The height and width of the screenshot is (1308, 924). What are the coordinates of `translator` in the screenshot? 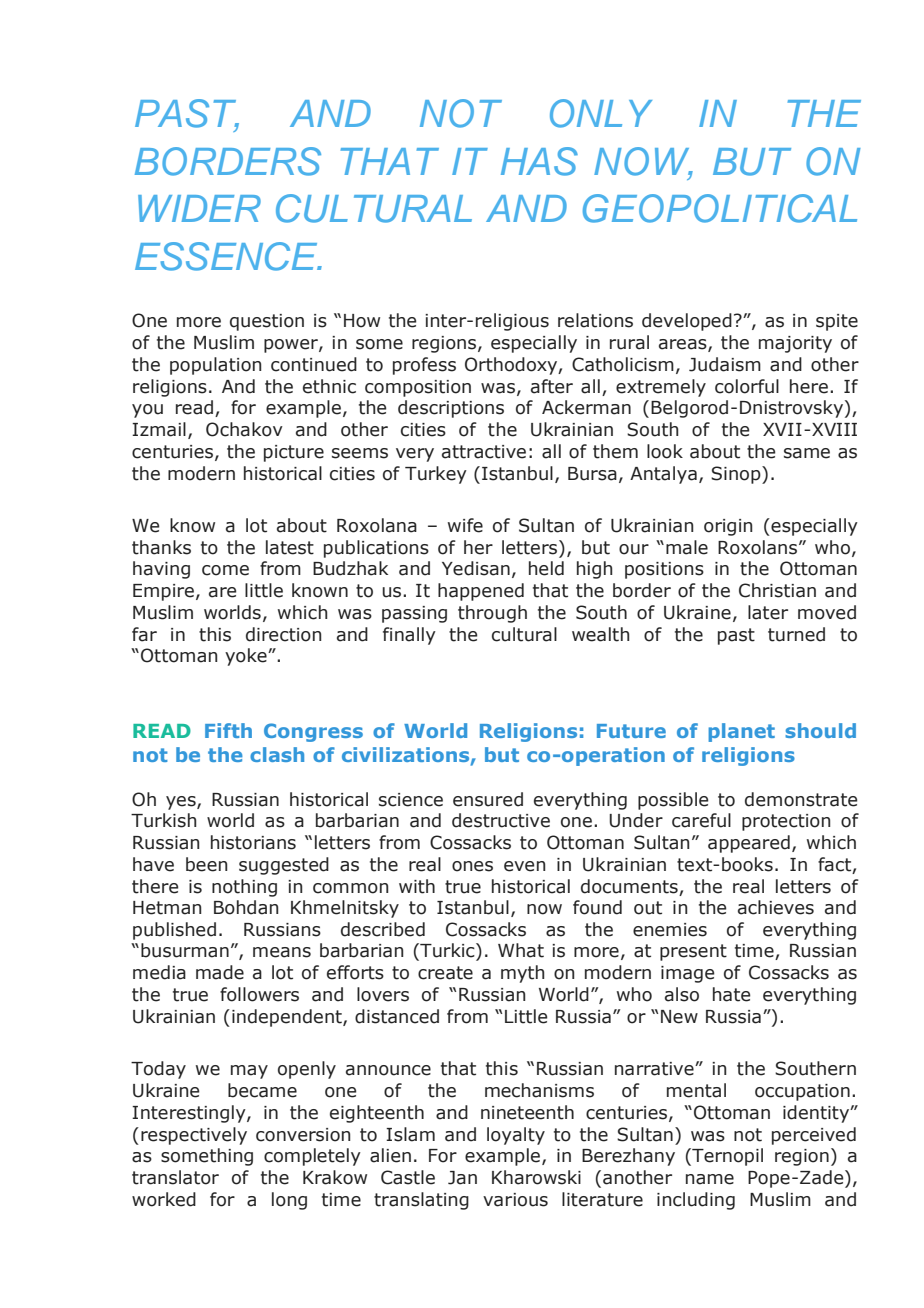 It's located at (175, 1177).
